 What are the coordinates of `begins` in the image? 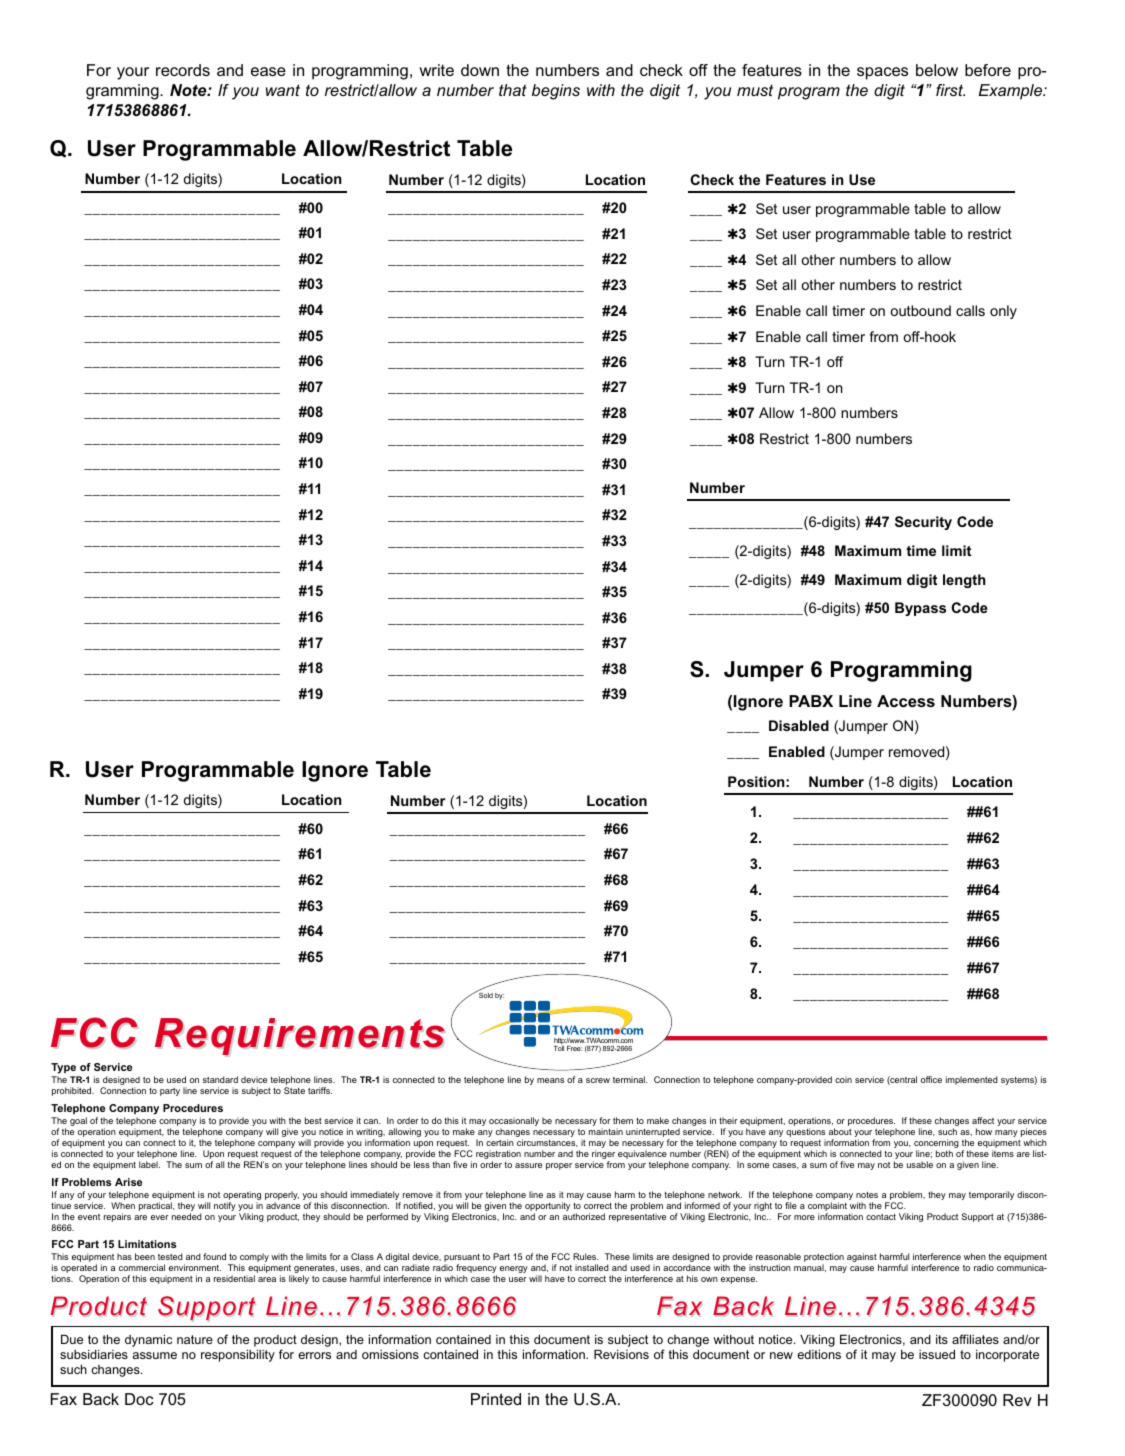 It's located at (556, 92).
